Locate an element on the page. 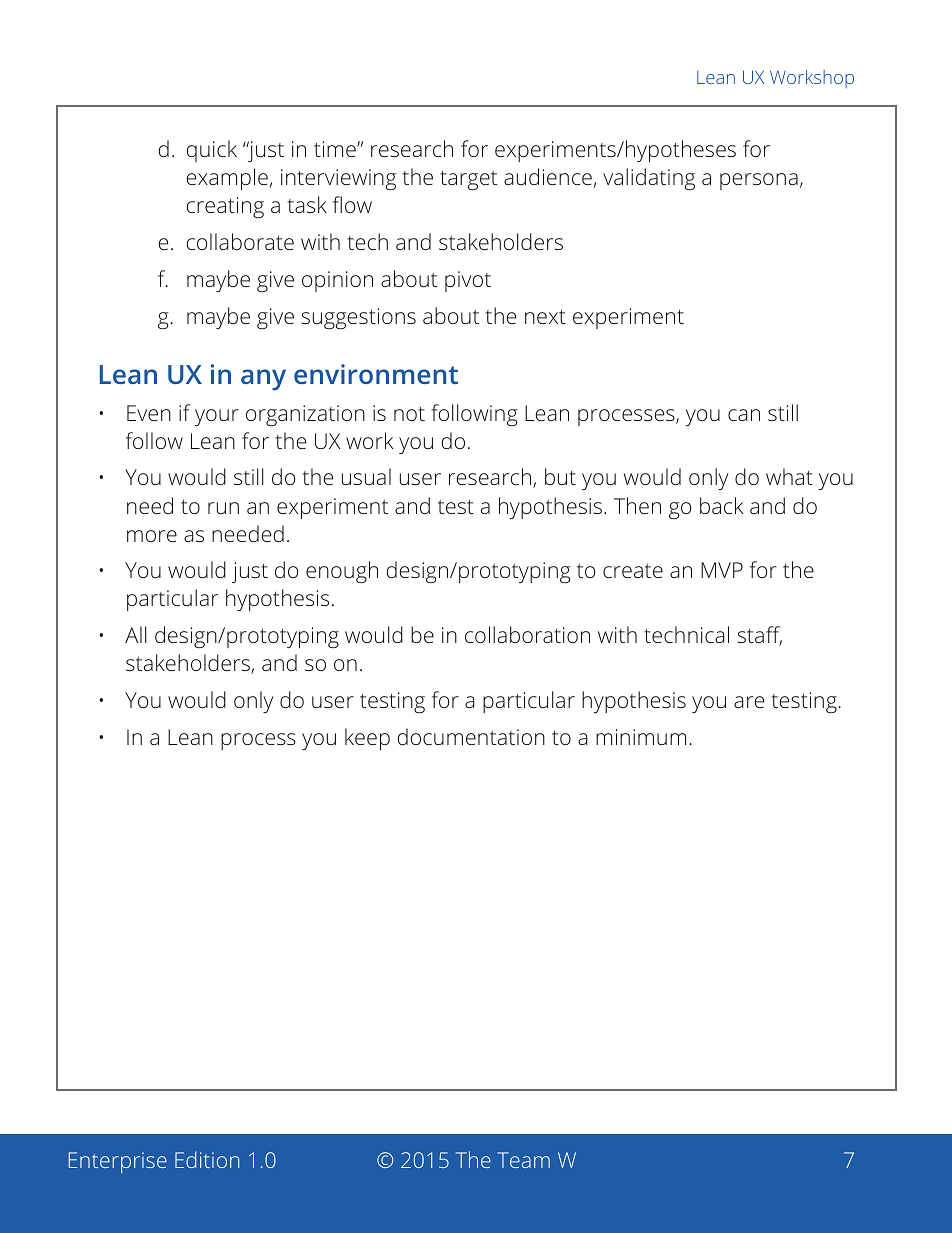 The height and width of the image is (1233, 952). persona is located at coordinates (759, 181).
